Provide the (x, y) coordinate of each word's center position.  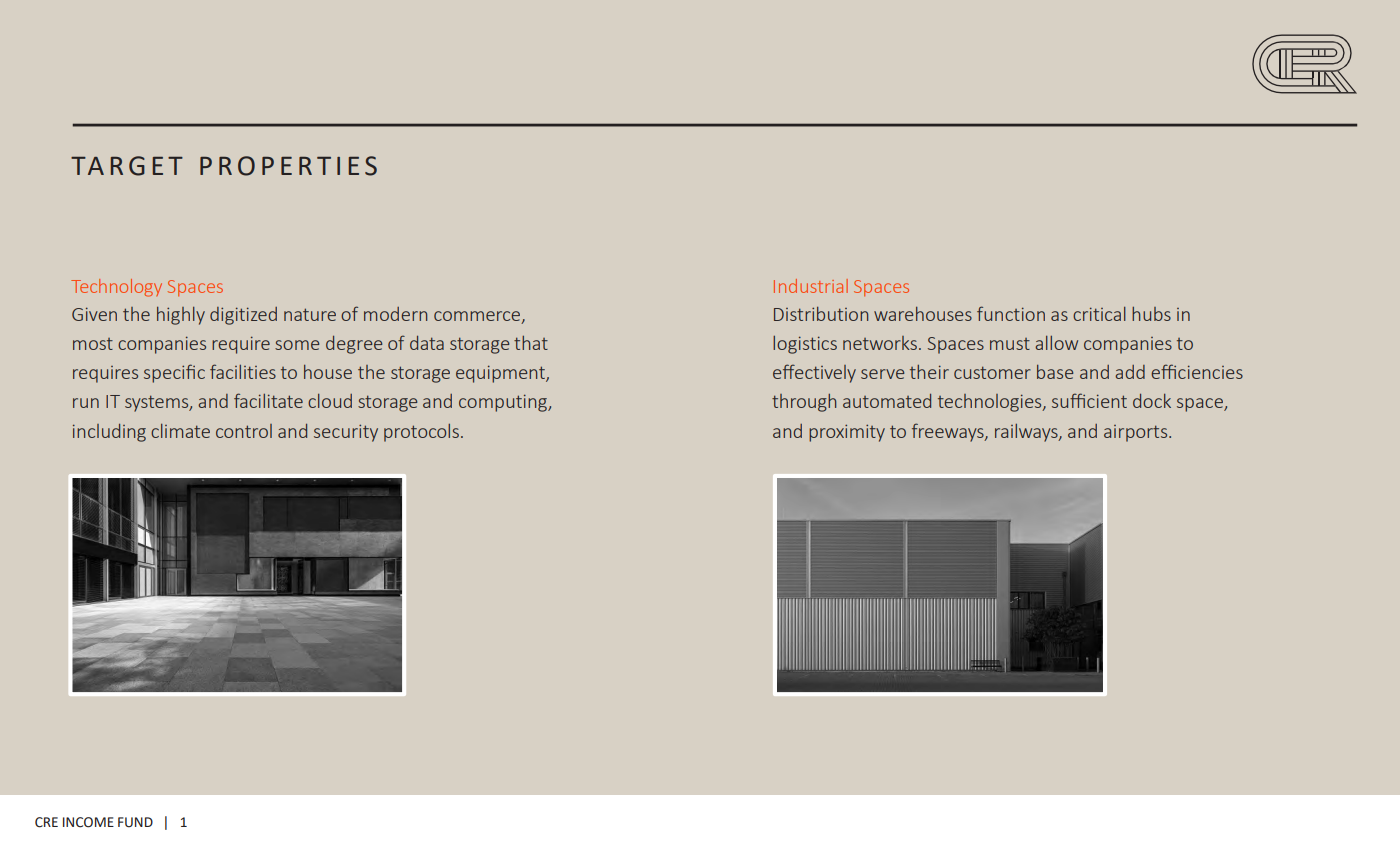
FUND (135, 822)
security (346, 433)
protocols (421, 433)
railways (1027, 433)
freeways (949, 432)
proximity (847, 433)
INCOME (88, 822)
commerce (478, 317)
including (109, 433)
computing (504, 403)
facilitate (268, 400)
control (244, 431)
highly (181, 316)
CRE (46, 822)
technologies (991, 403)
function (1011, 313)
